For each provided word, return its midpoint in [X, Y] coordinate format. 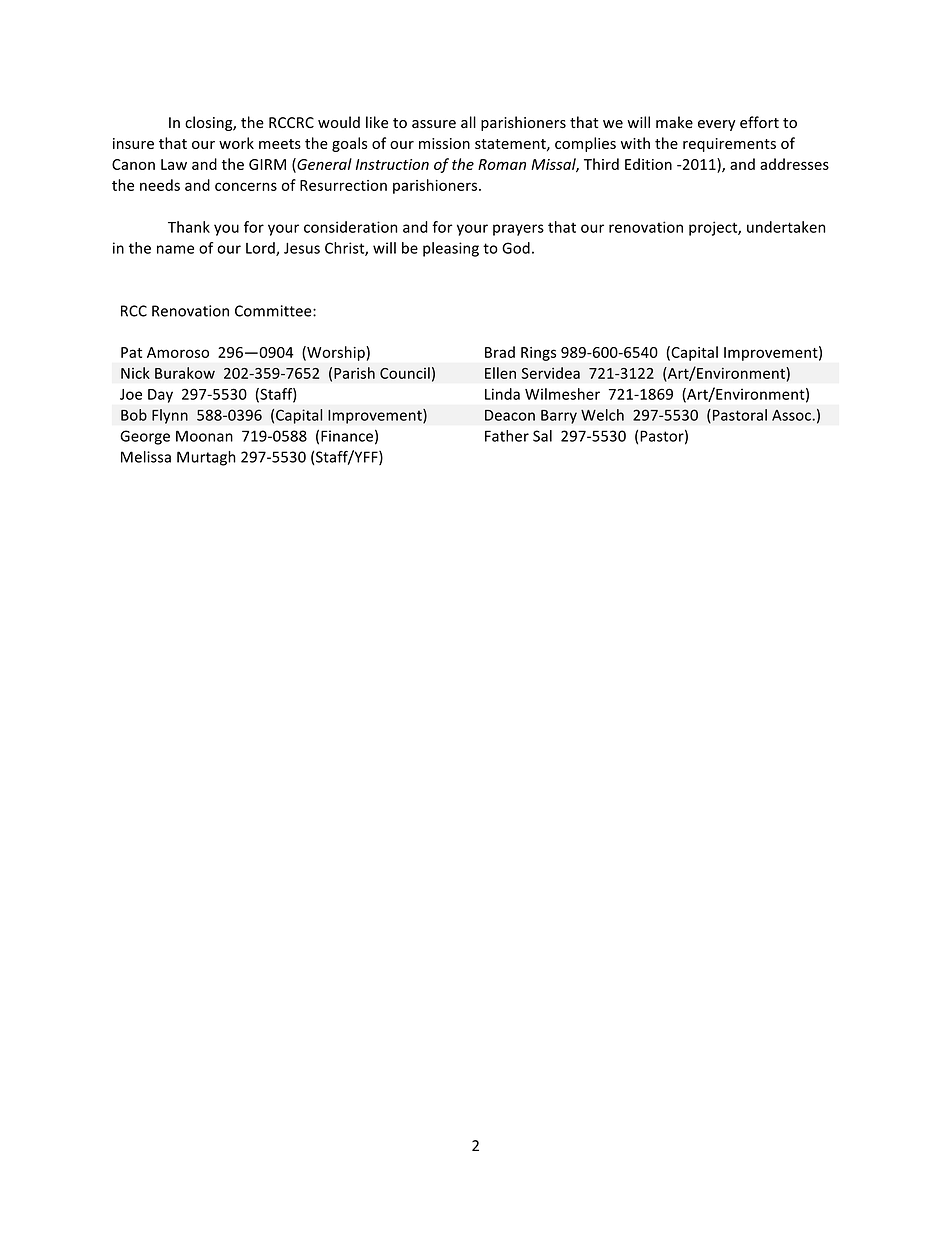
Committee [274, 311]
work [236, 143]
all [468, 122]
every [716, 125]
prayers [518, 230]
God [516, 248]
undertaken [786, 227]
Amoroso [178, 352]
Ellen [500, 373]
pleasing [451, 249]
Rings [538, 354]
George [145, 437]
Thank [189, 227]
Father [507, 436]
